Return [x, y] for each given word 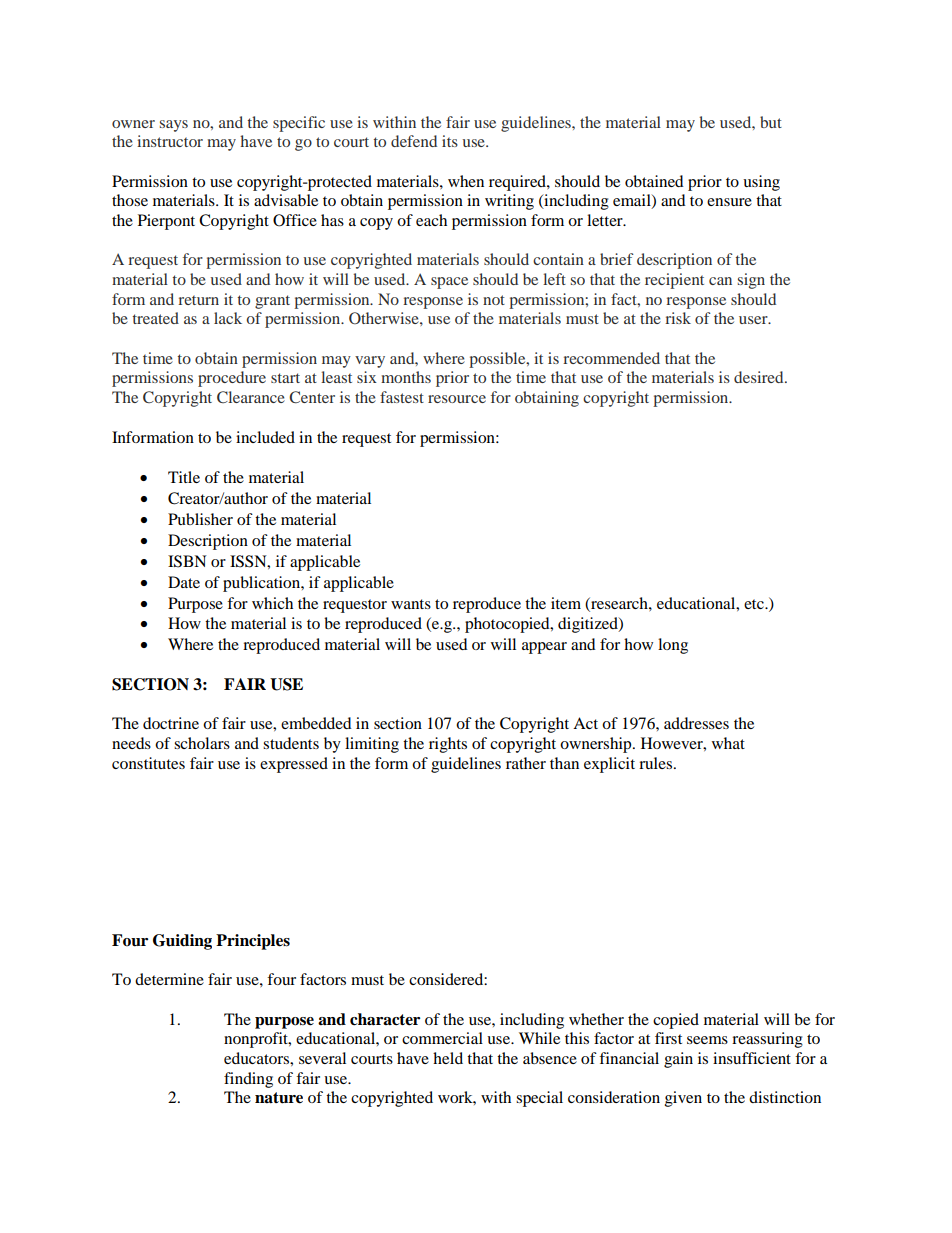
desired [760, 377]
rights [448, 745]
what [728, 743]
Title [184, 477]
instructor [170, 141]
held [448, 1058]
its [450, 141]
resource [457, 399]
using [761, 183]
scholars [202, 743]
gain [678, 1060]
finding [248, 1080]
